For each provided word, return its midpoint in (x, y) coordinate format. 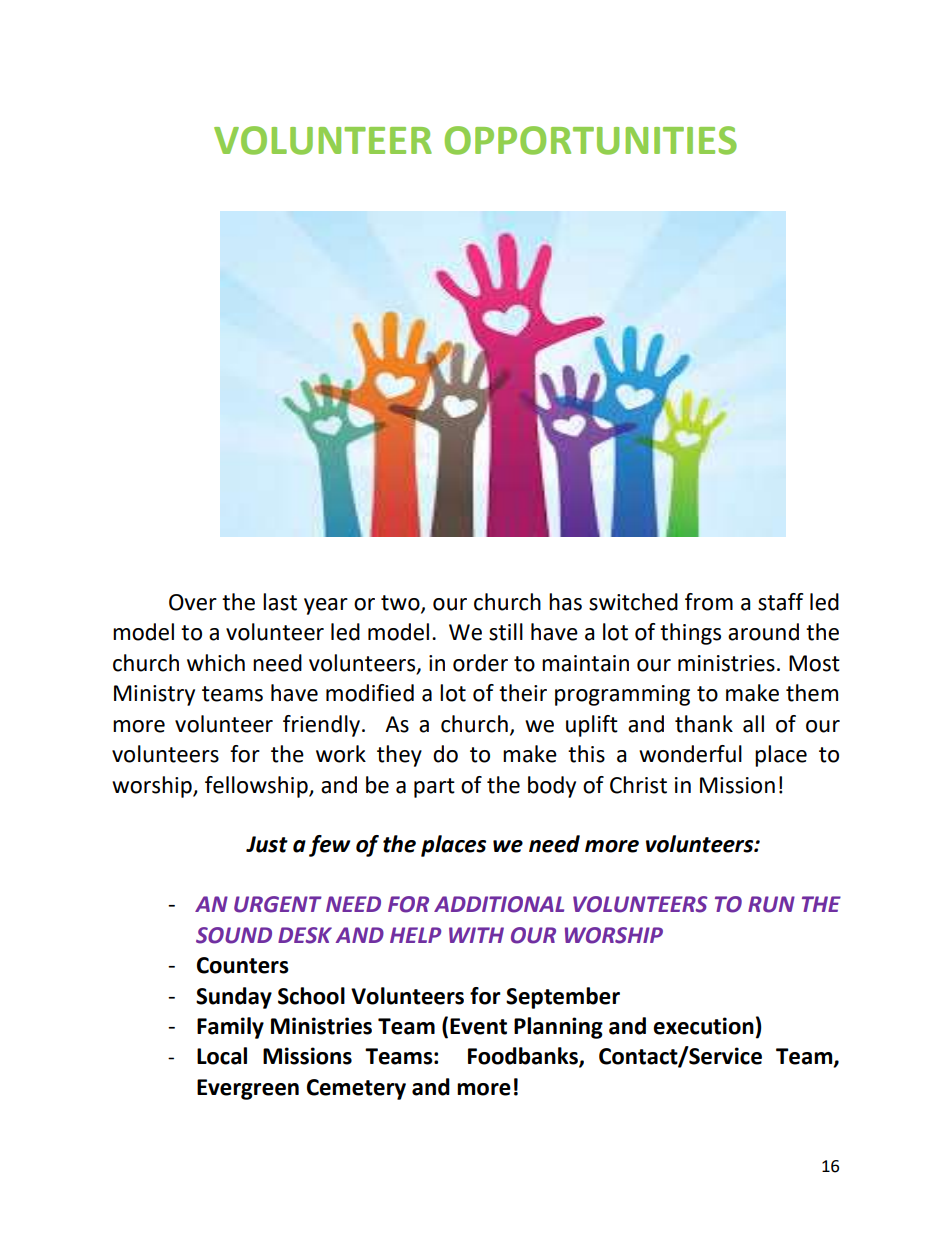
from (709, 602)
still (506, 632)
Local (222, 1056)
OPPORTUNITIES (591, 140)
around (763, 632)
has (565, 602)
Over (193, 602)
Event (478, 1026)
